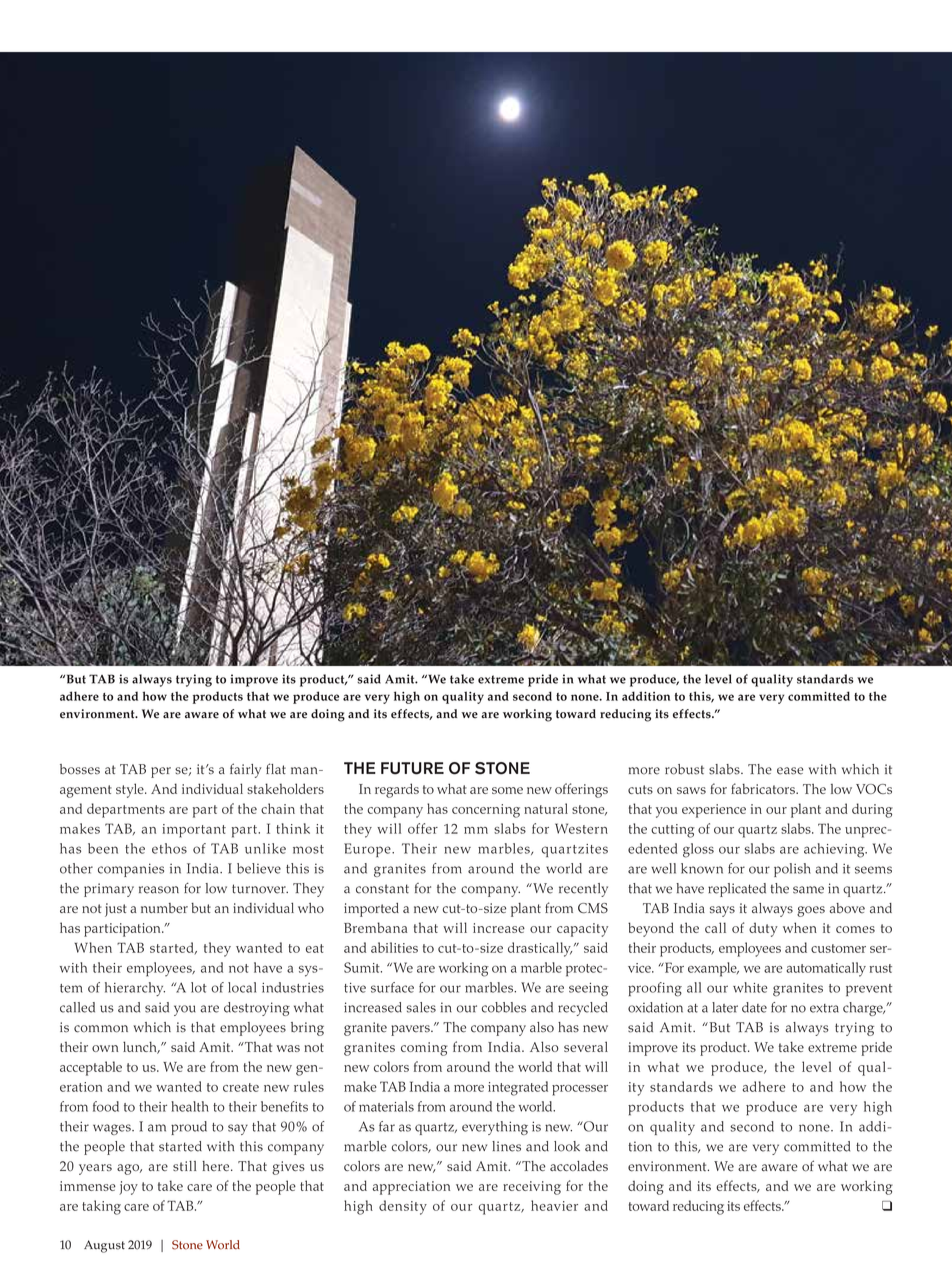 This page has height=1280, width=952. I want to click on number, so click(164, 908).
